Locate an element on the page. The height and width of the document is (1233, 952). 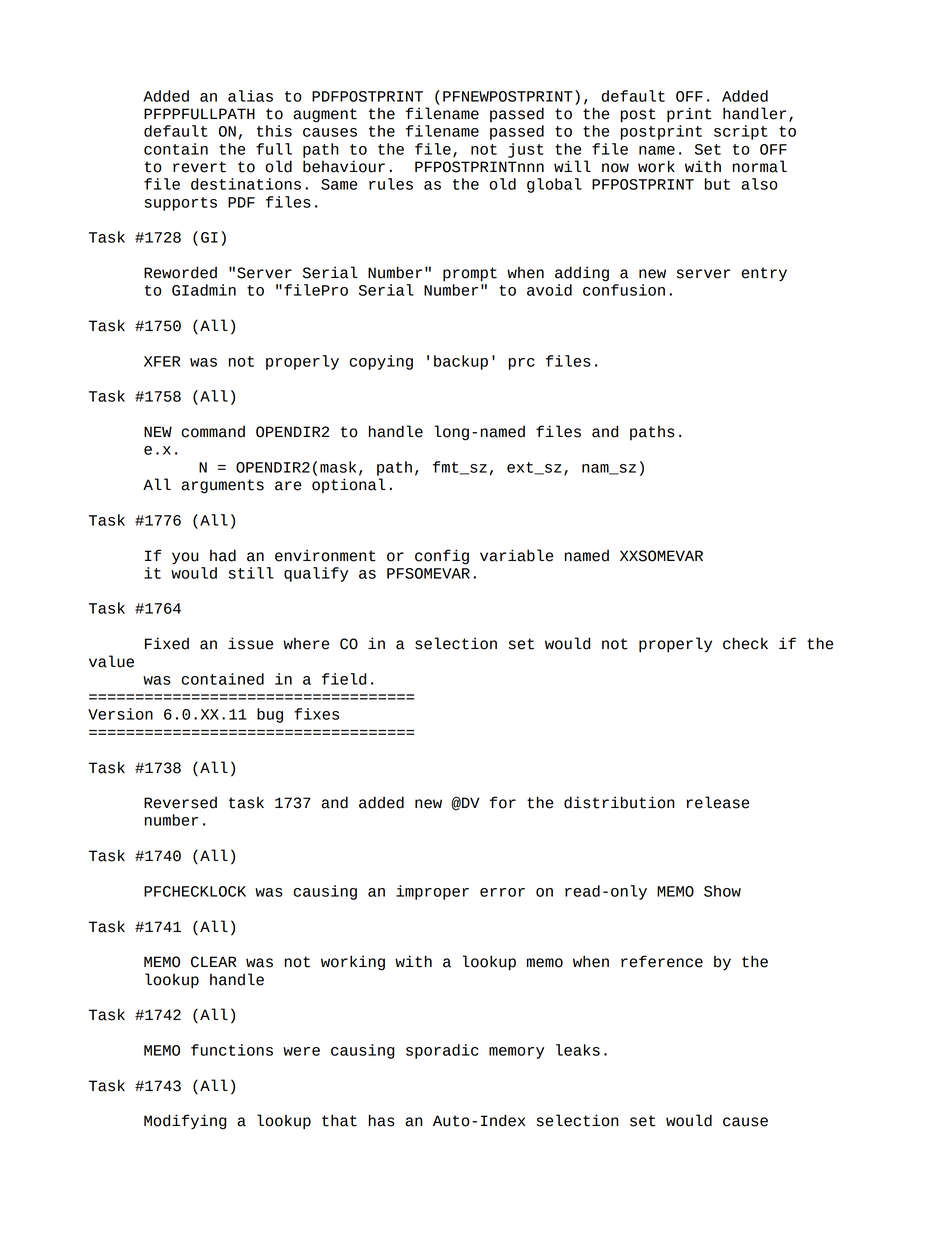
sporadic is located at coordinates (442, 1051).
